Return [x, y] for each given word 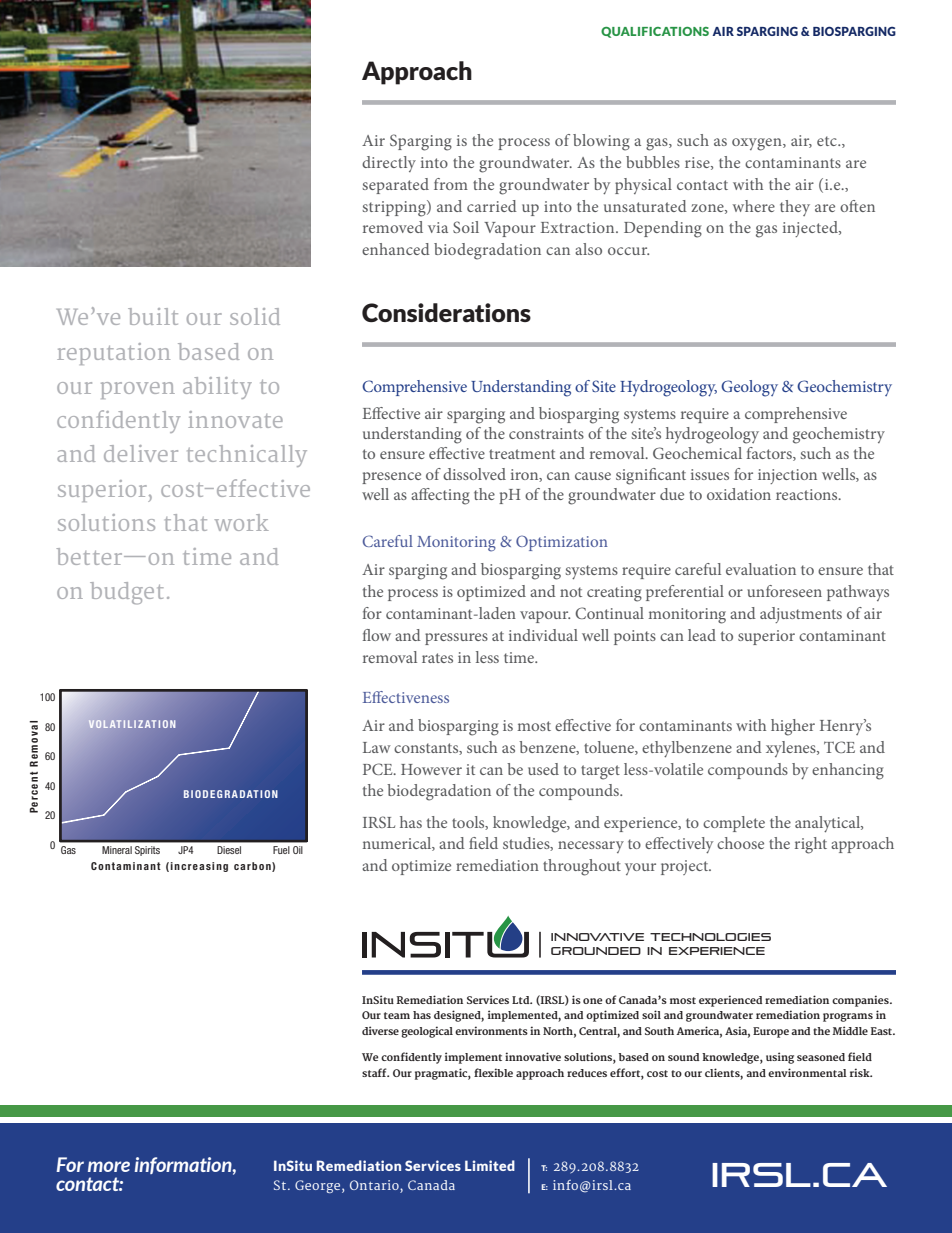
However [431, 769]
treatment [522, 454]
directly [389, 164]
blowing [601, 142]
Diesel [229, 850]
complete [734, 824]
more [109, 1166]
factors [770, 454]
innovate [235, 419]
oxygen [758, 144]
